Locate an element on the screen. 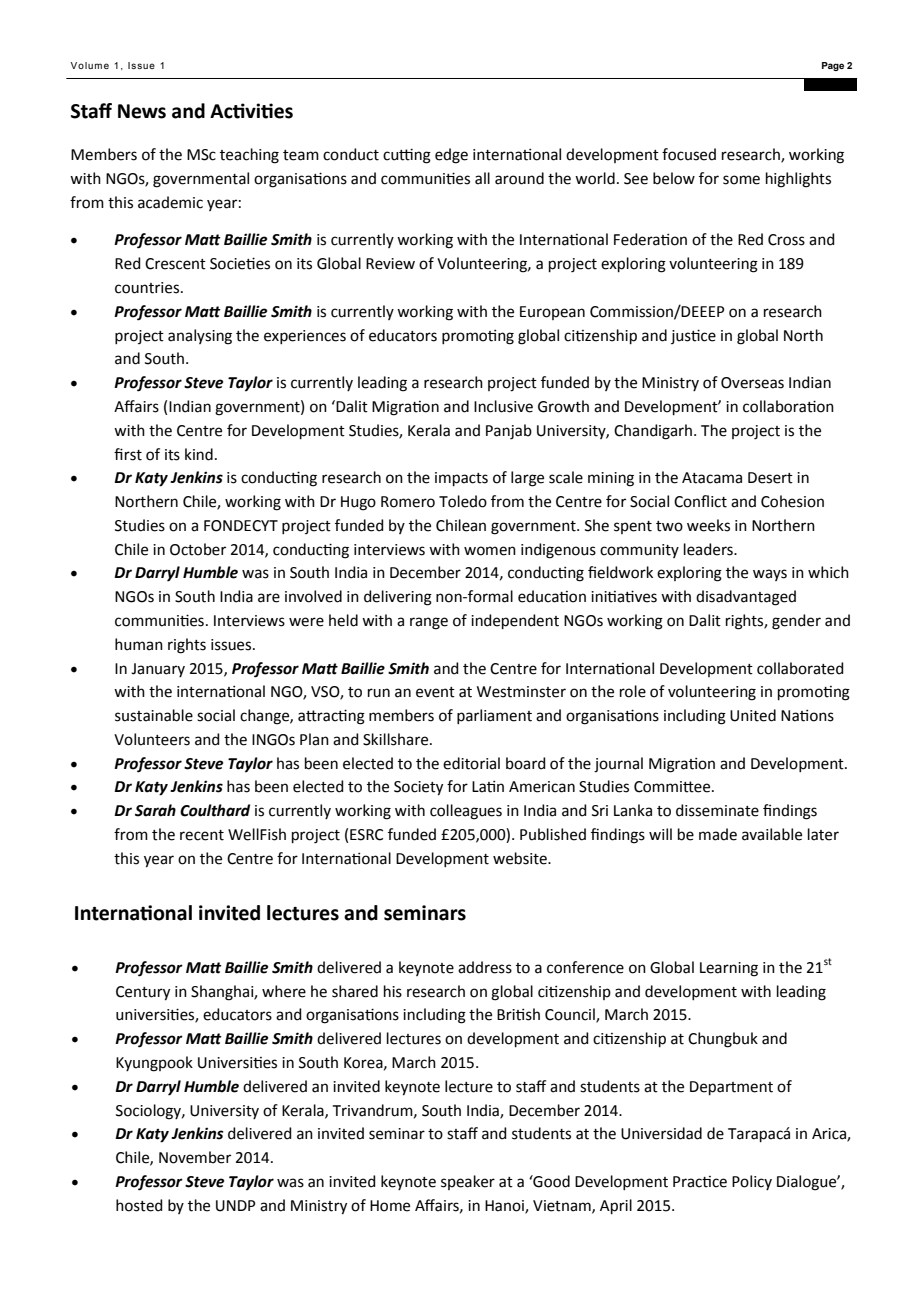 Image resolution: width=924 pixels, height=1308 pixels. speaker is located at coordinates (468, 1182).
